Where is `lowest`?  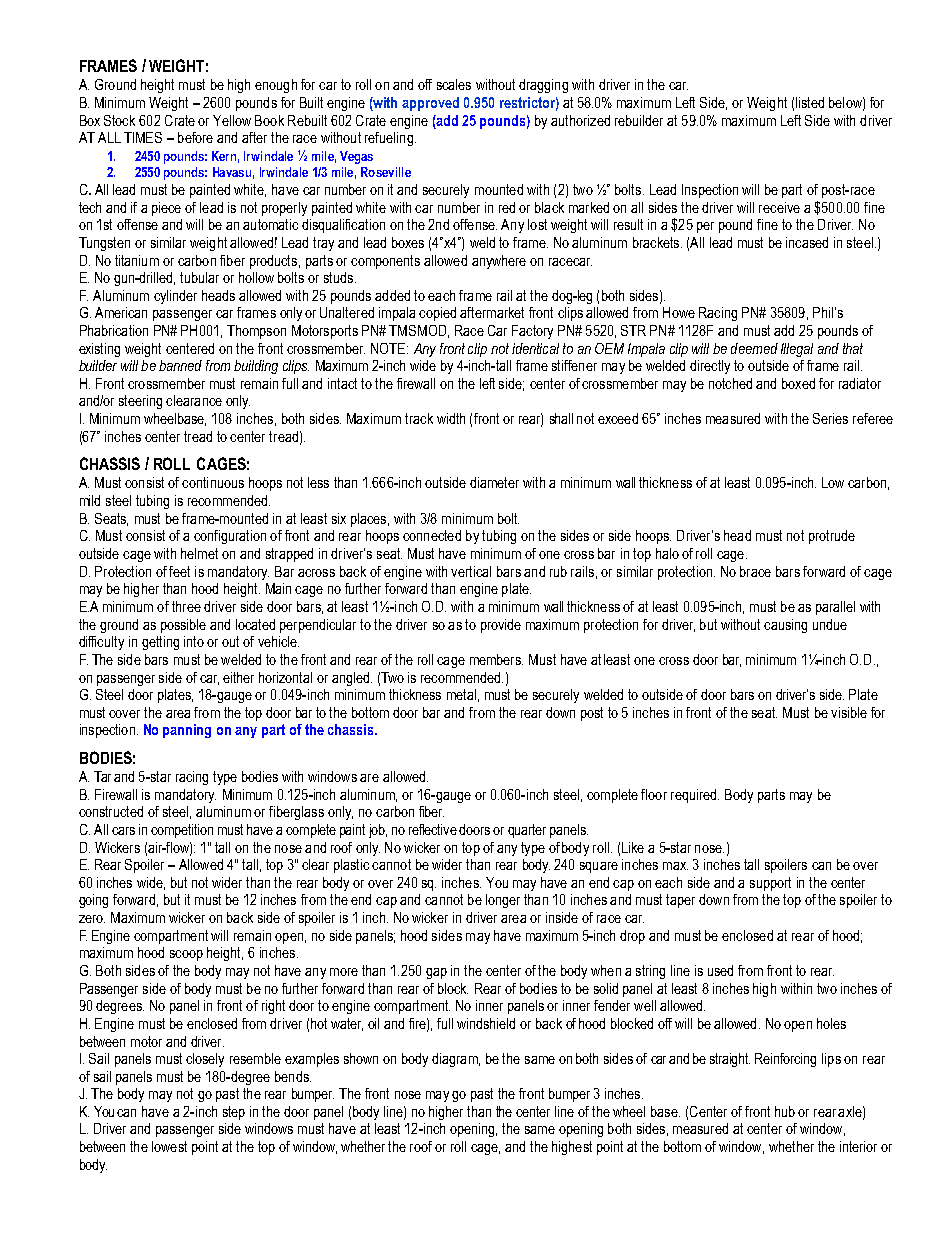
lowest is located at coordinates (169, 1146).
